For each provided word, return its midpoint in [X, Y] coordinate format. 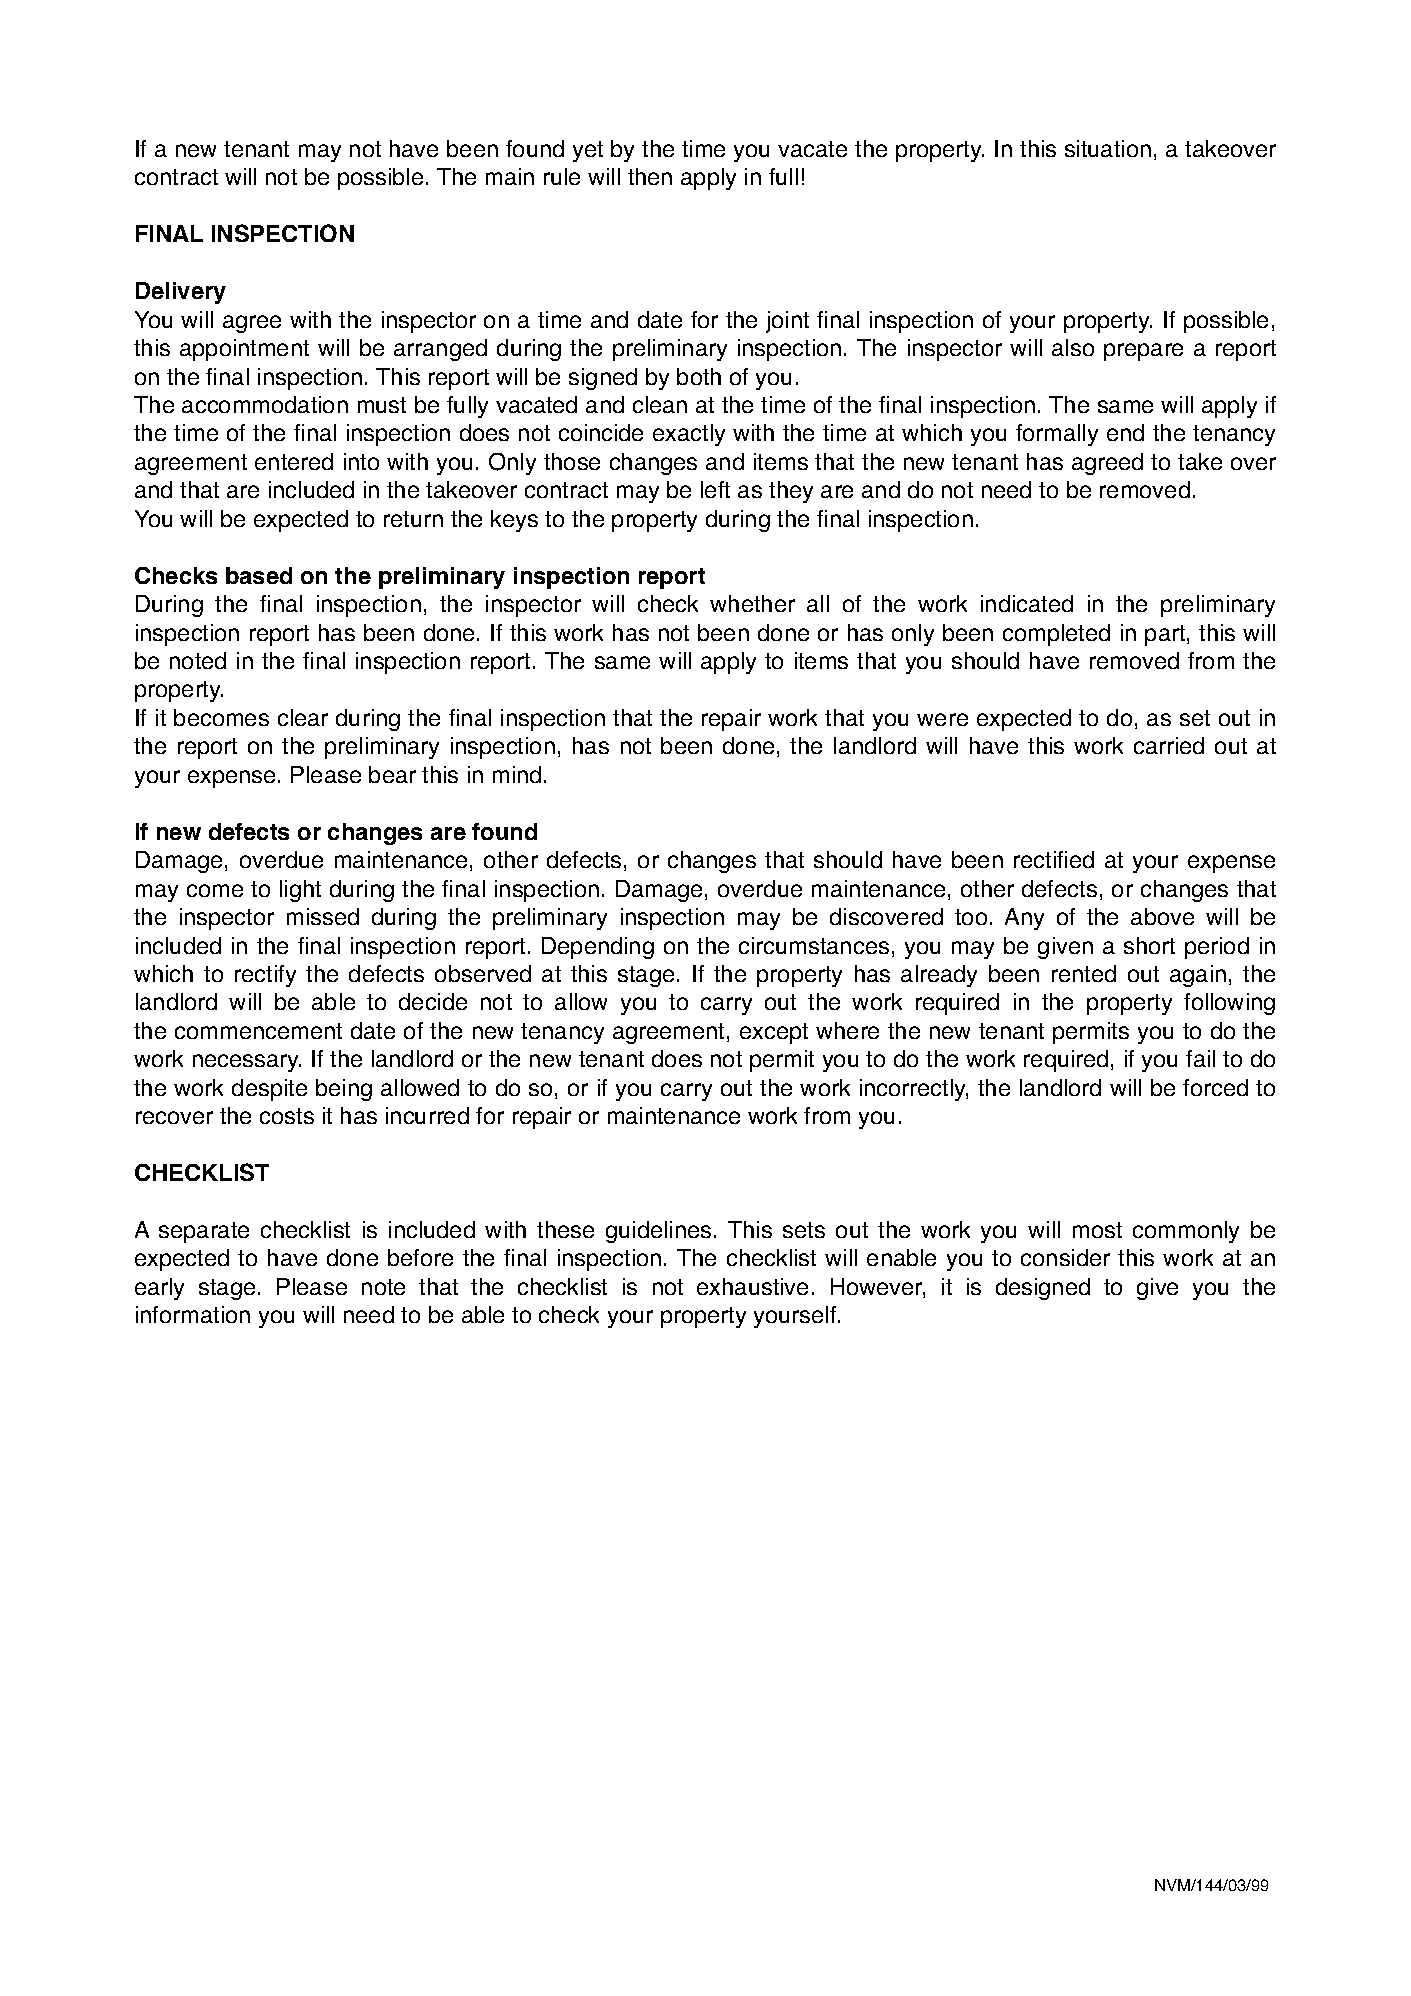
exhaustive [752, 1286]
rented [1084, 973]
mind [517, 774]
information [193, 1314]
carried [1169, 745]
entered [294, 461]
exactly [689, 435]
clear [303, 717]
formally [1057, 435]
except [774, 1033]
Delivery [181, 293]
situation [1108, 148]
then [650, 176]
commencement [258, 1031]
